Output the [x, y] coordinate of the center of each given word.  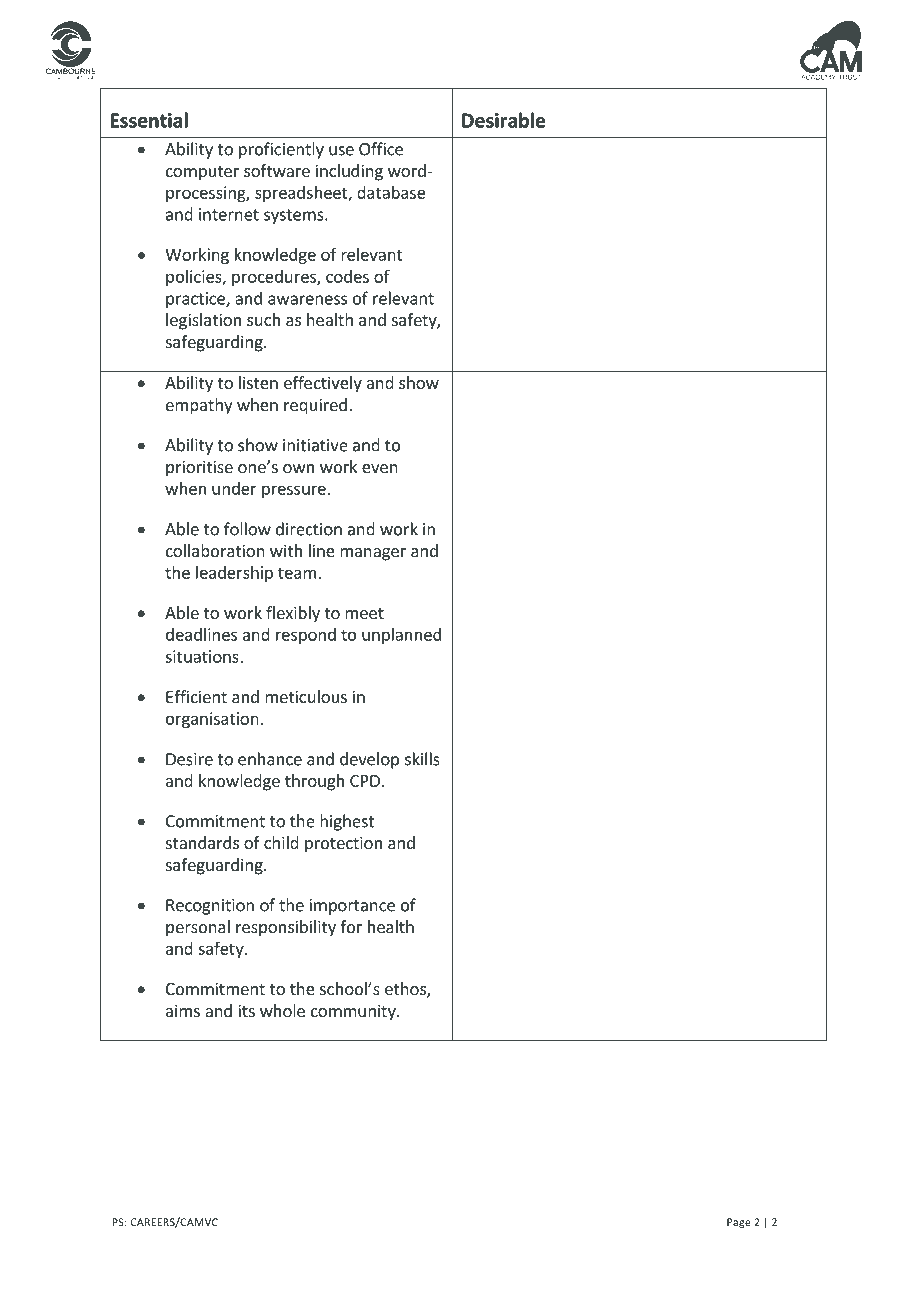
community [354, 1012]
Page [739, 1223]
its [246, 1010]
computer [202, 173]
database [391, 192]
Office [381, 149]
